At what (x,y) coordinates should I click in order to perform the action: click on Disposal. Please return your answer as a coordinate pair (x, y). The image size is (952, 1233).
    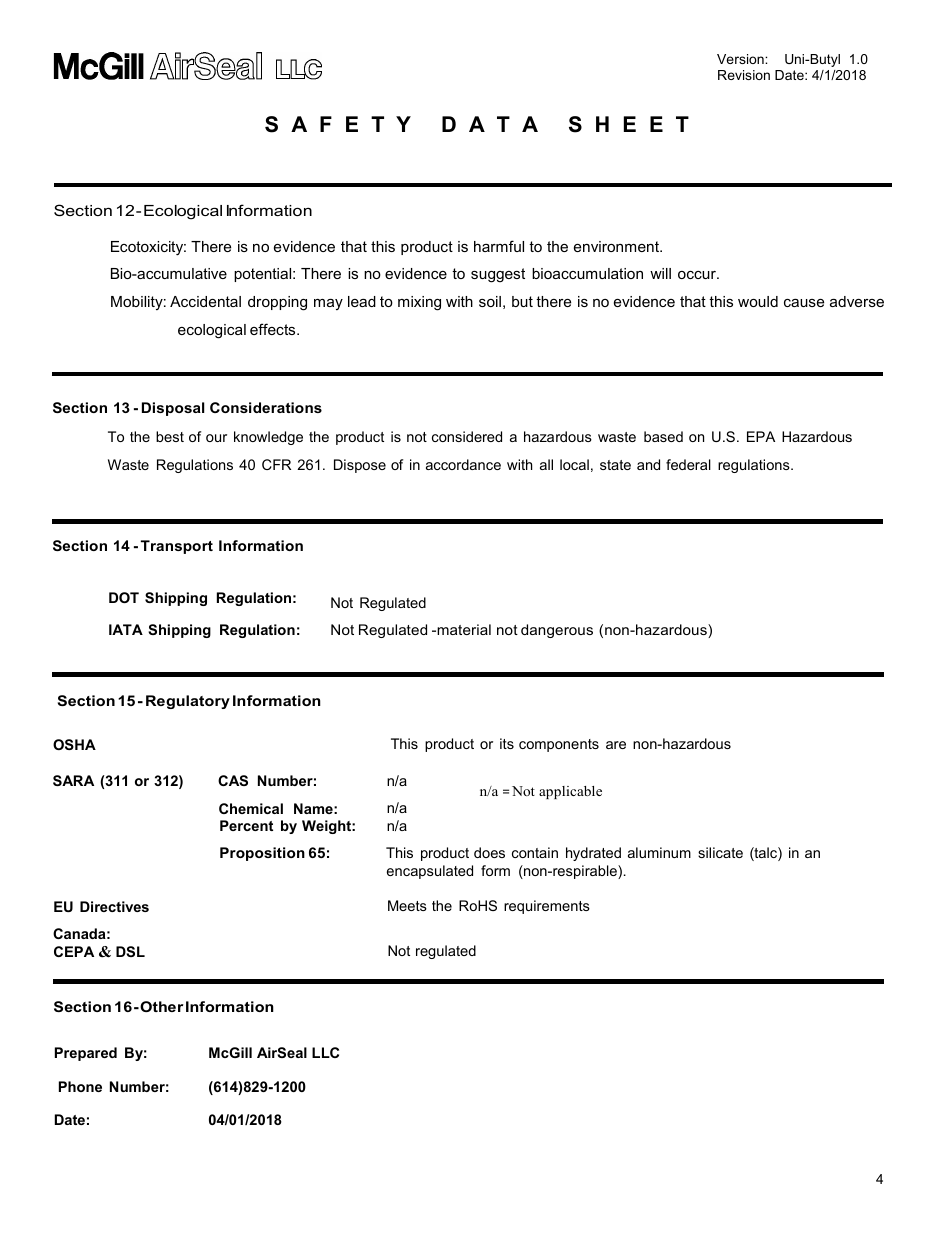
    Looking at the image, I should click on (173, 409).
